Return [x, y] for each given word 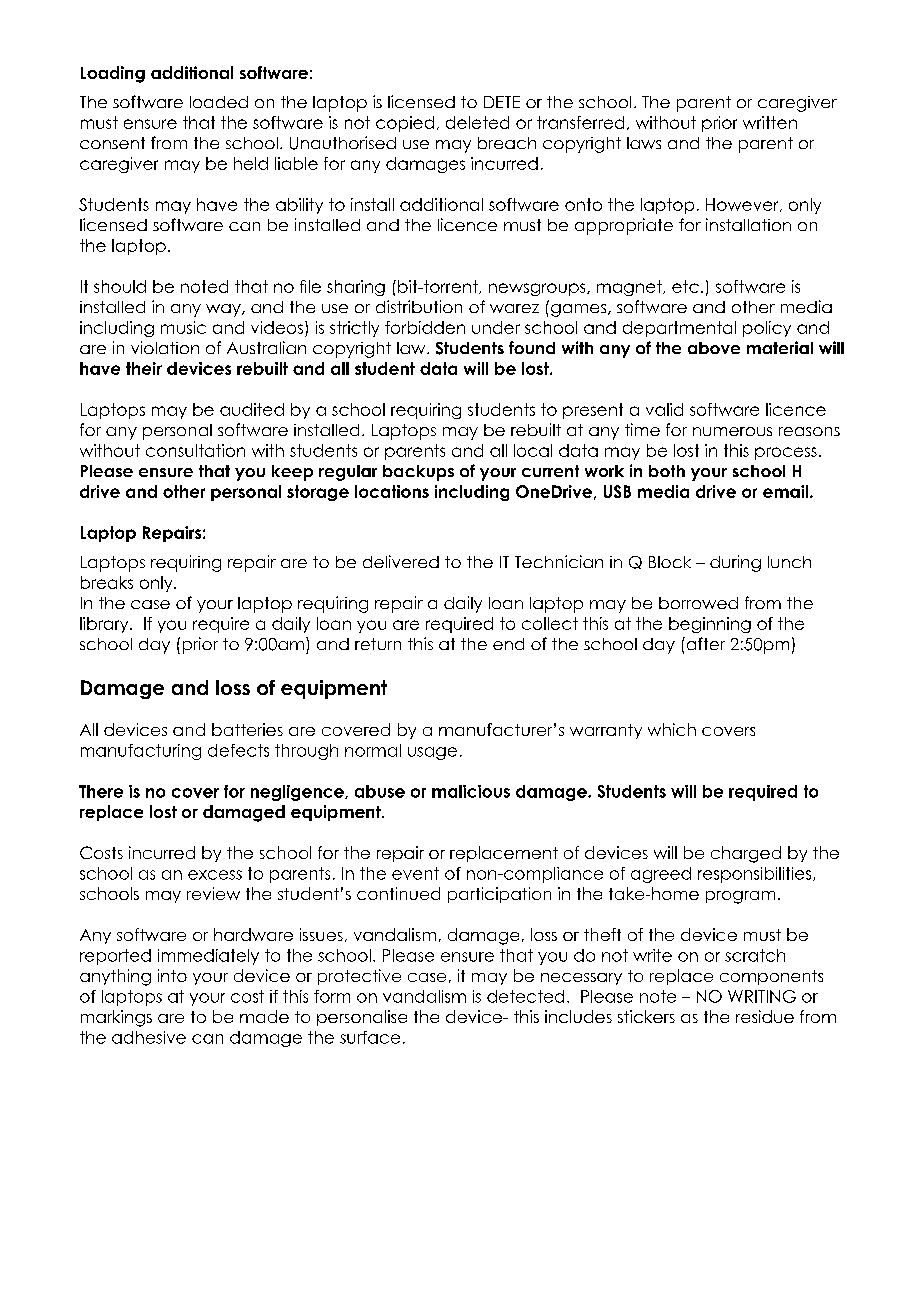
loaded [219, 102]
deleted [477, 122]
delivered [401, 561]
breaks [107, 582]
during [735, 563]
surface [370, 1037]
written [770, 122]
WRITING [762, 996]
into [172, 975]
